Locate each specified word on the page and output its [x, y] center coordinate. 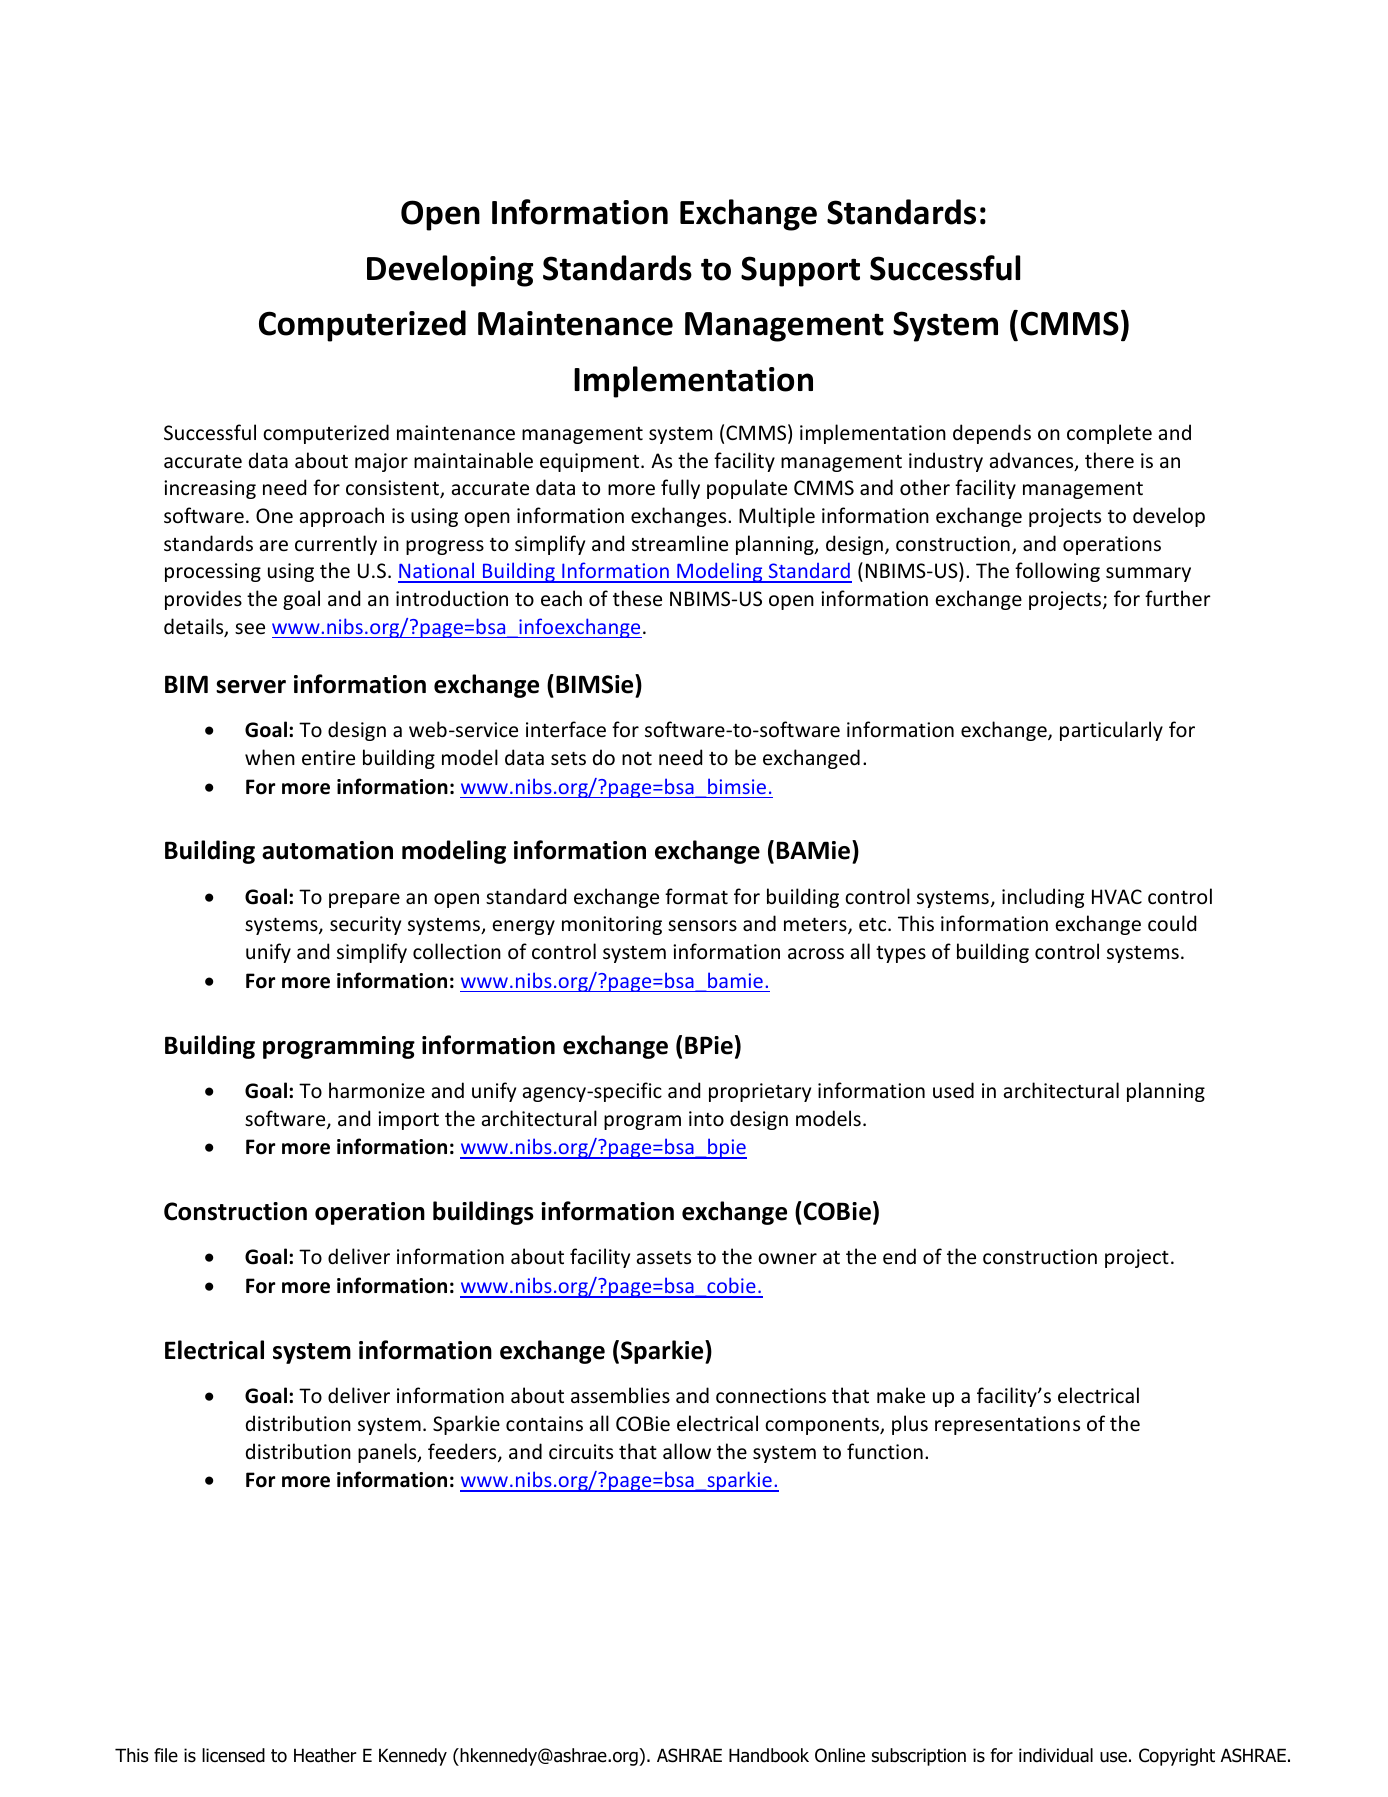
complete [1109, 434]
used [953, 1090]
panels [388, 1453]
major [381, 462]
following [1057, 572]
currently [336, 545]
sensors [702, 926]
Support [800, 271]
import [408, 1120]
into [706, 1119]
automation [327, 850]
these [637, 598]
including [1043, 898]
